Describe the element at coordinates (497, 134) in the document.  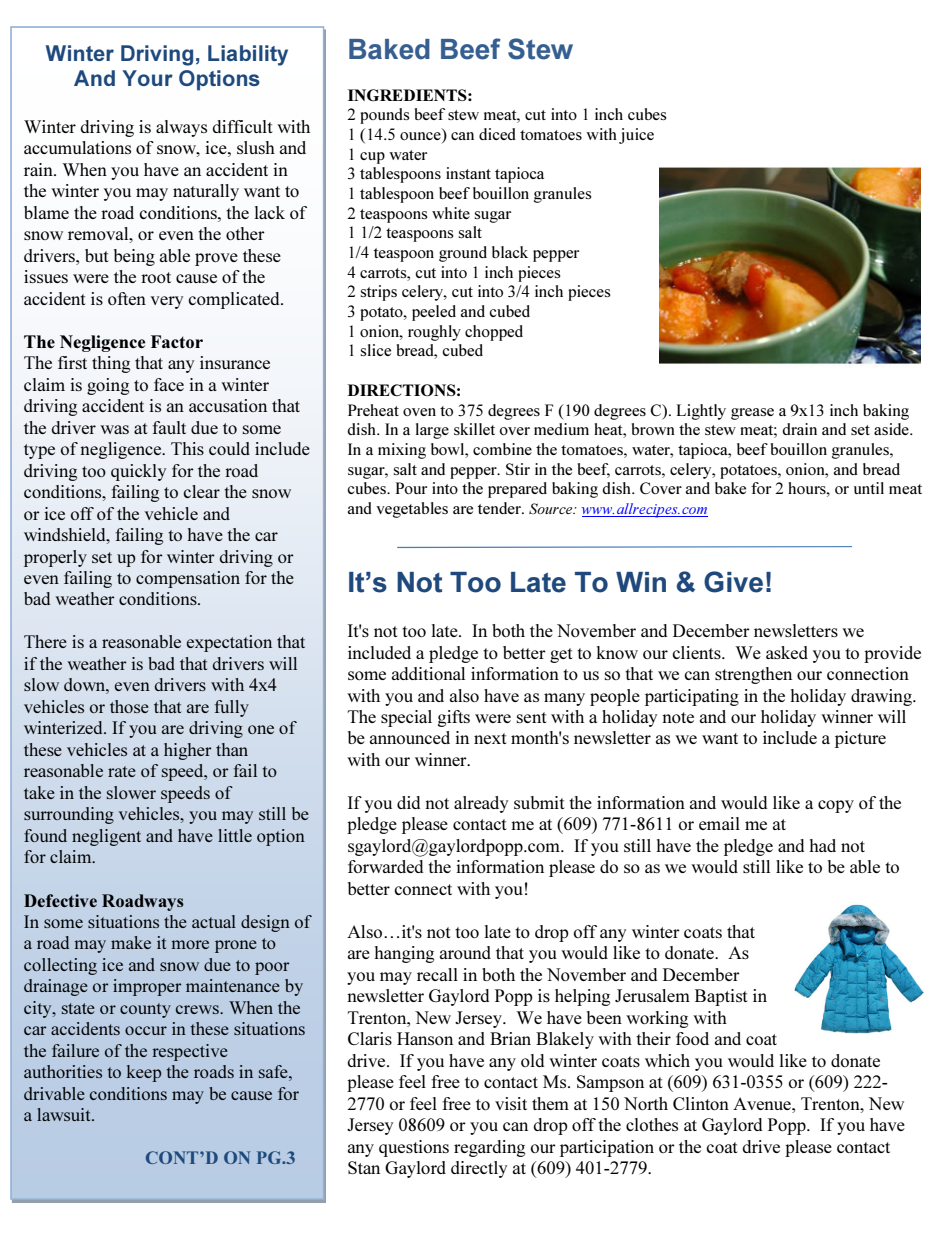
I see `diced` at that location.
